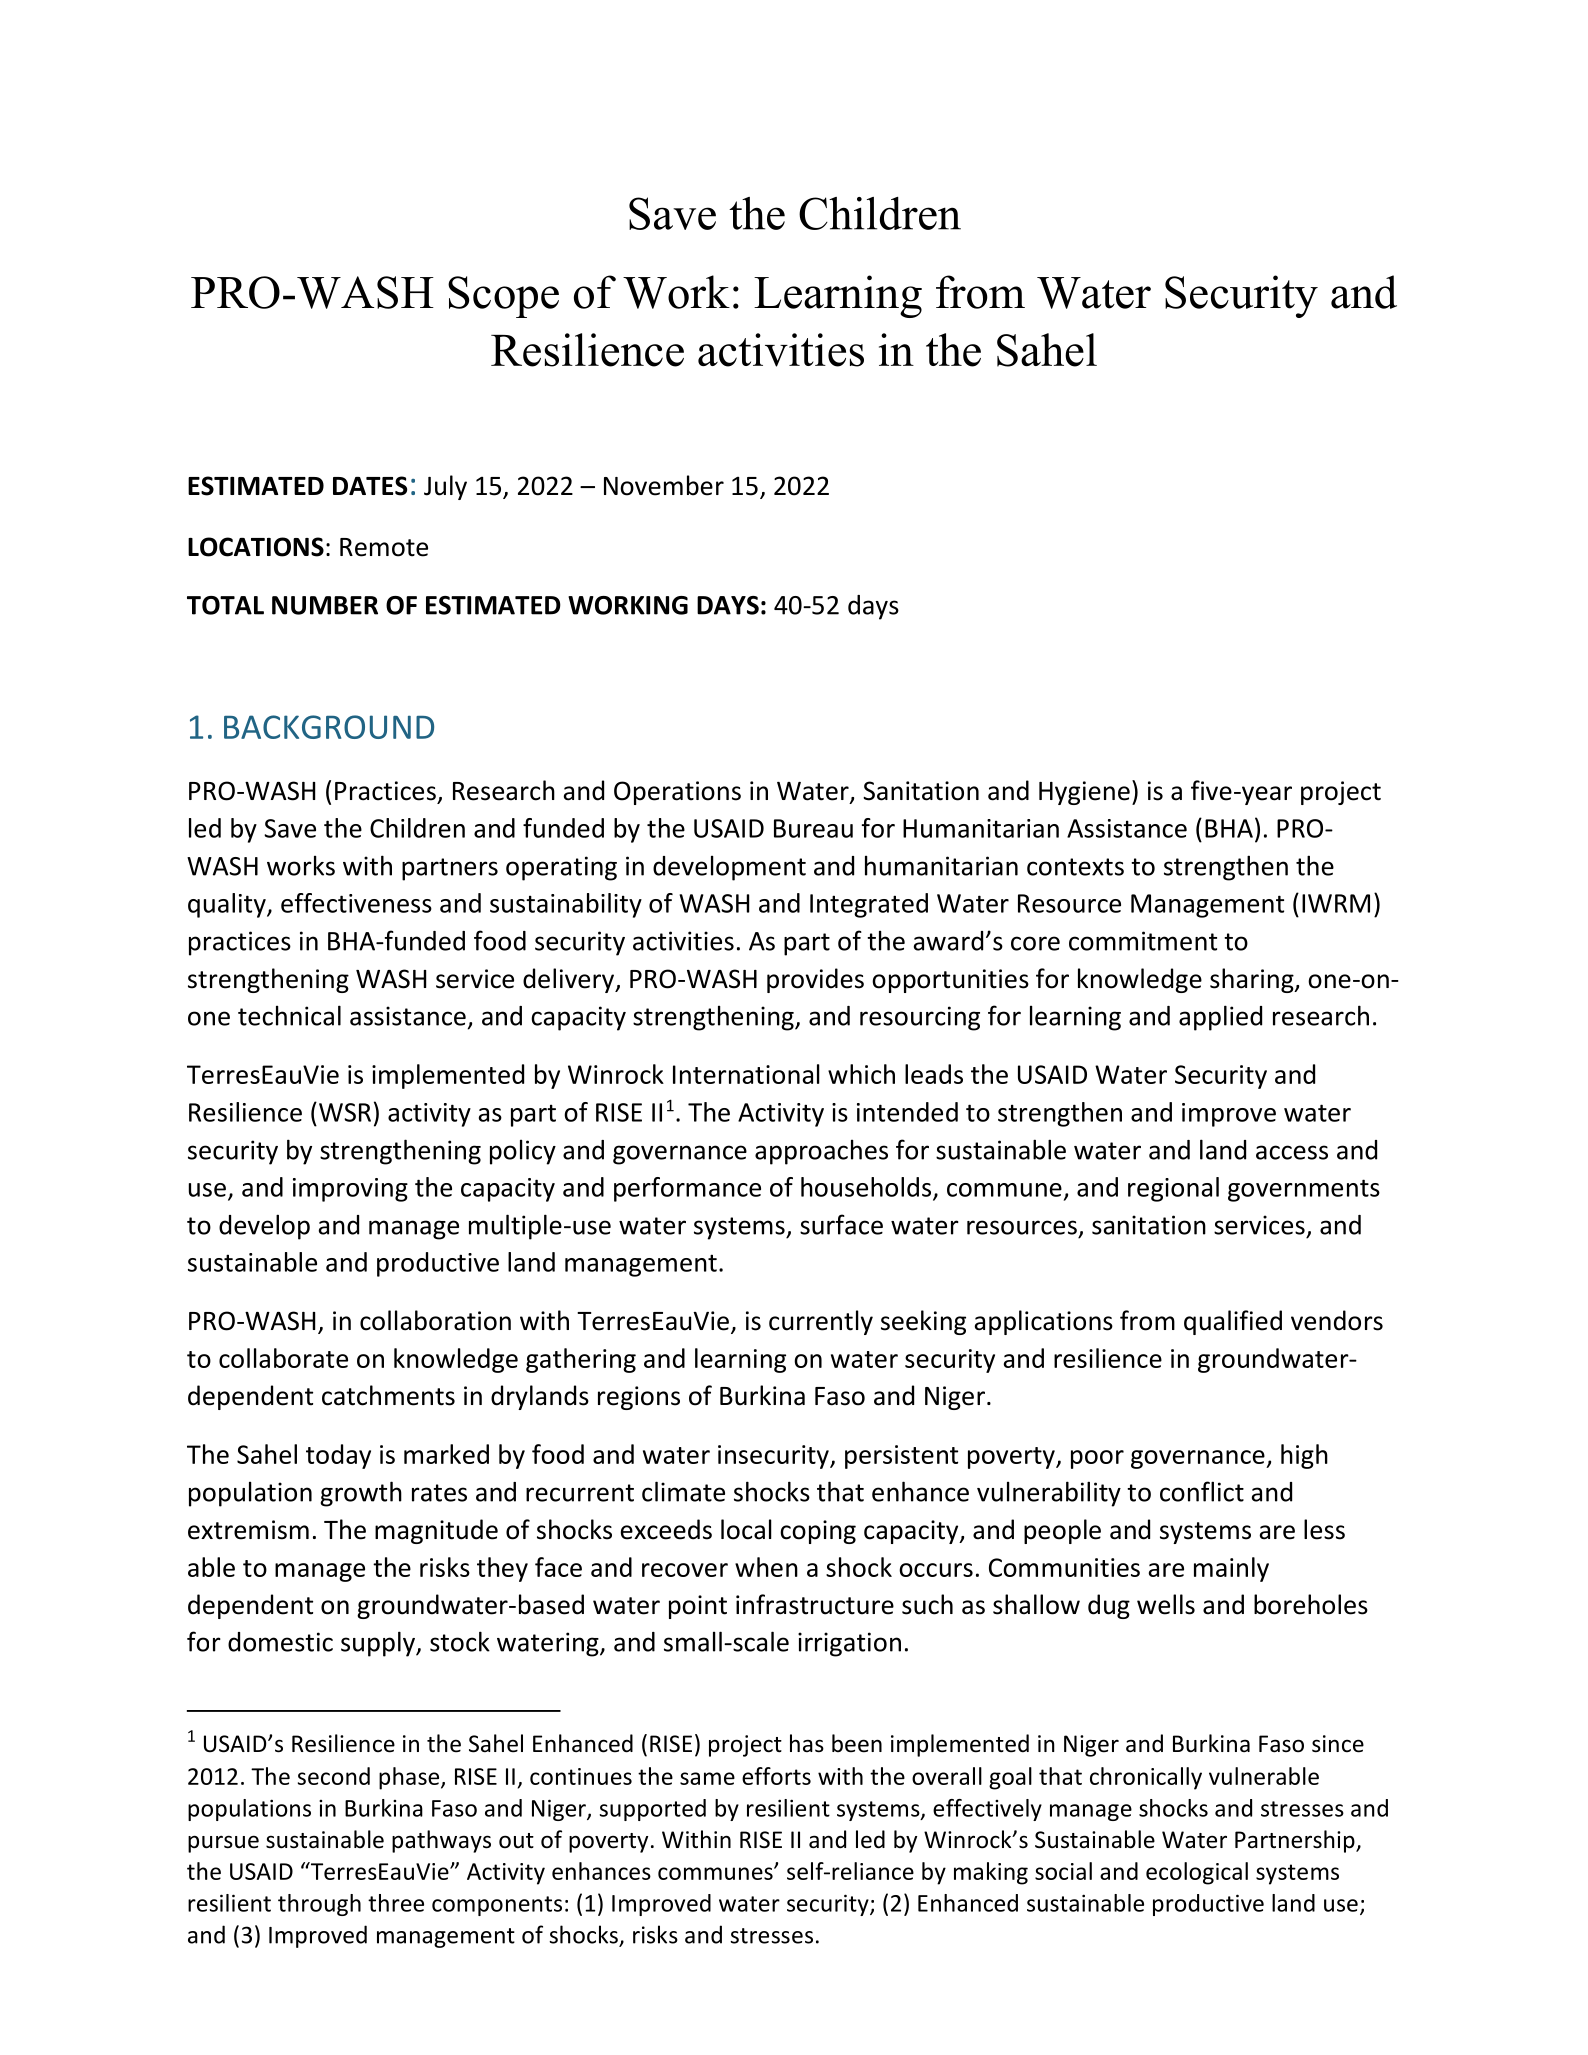 This page has width=1588, height=2055. I want to click on contexts, so click(1075, 867).
